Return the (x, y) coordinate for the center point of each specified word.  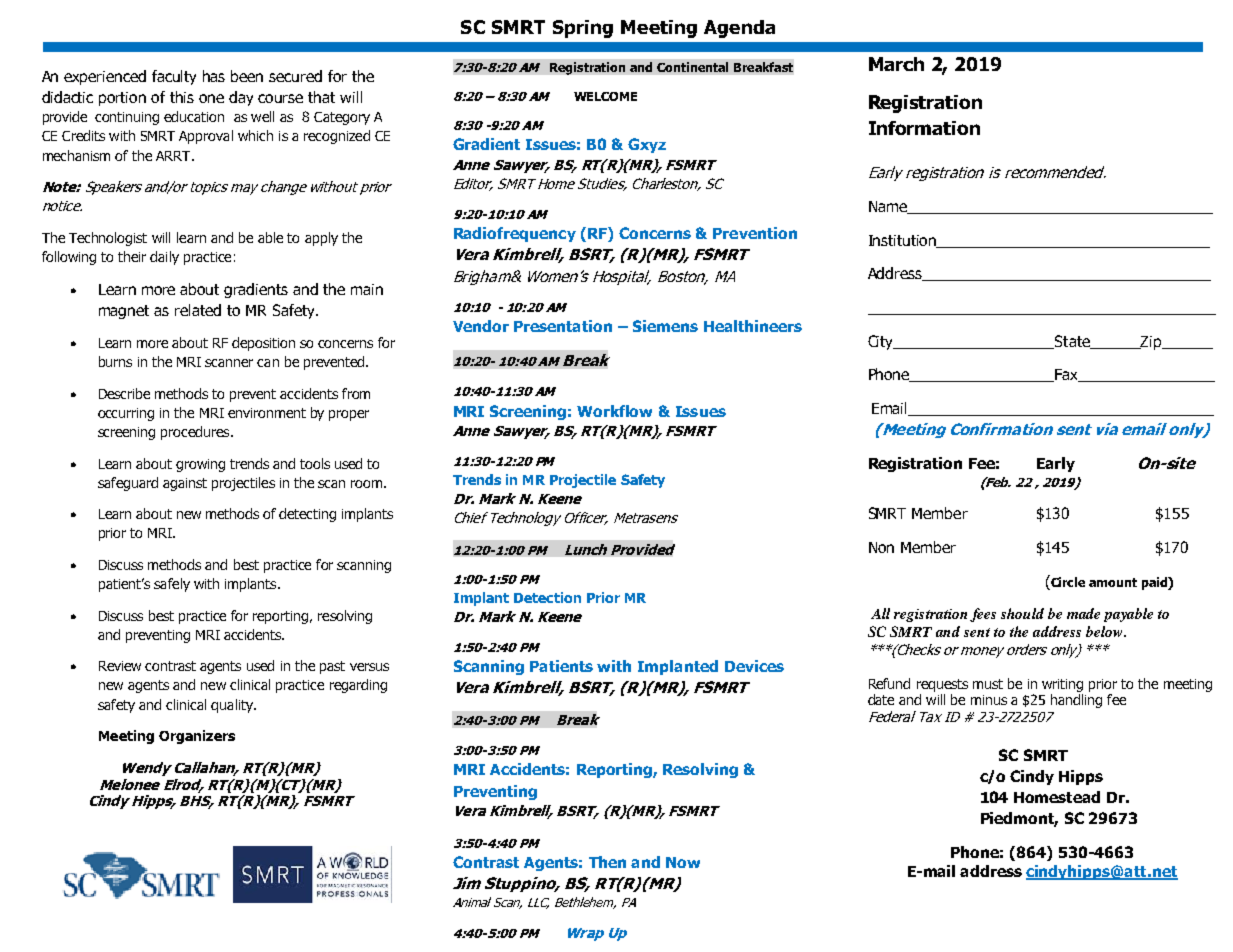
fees (983, 615)
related (198, 310)
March (896, 64)
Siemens (665, 326)
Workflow (614, 411)
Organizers (197, 737)
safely (172, 585)
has (214, 76)
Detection (547, 597)
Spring (583, 29)
